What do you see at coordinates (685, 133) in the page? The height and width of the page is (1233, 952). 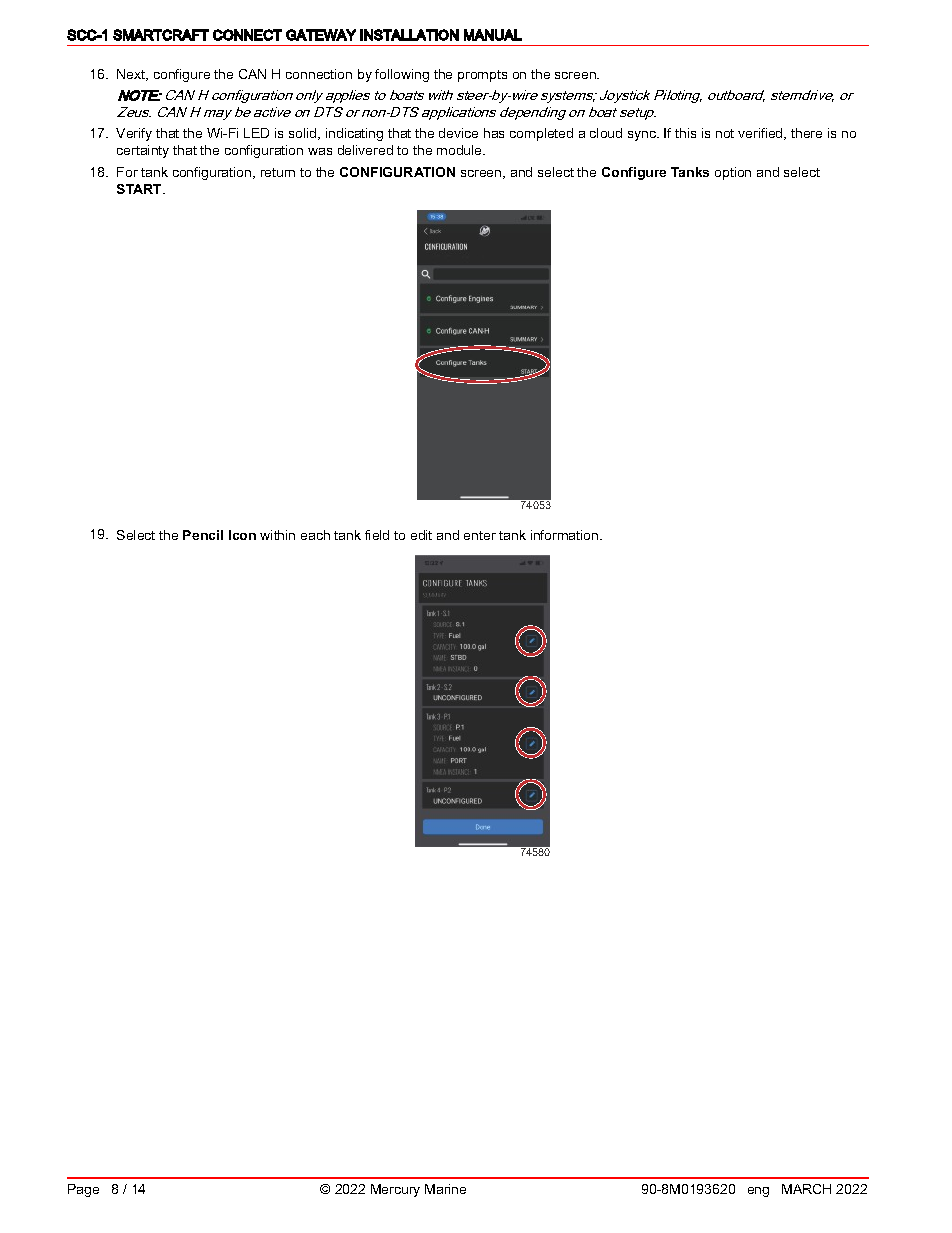 I see `this` at bounding box center [685, 133].
